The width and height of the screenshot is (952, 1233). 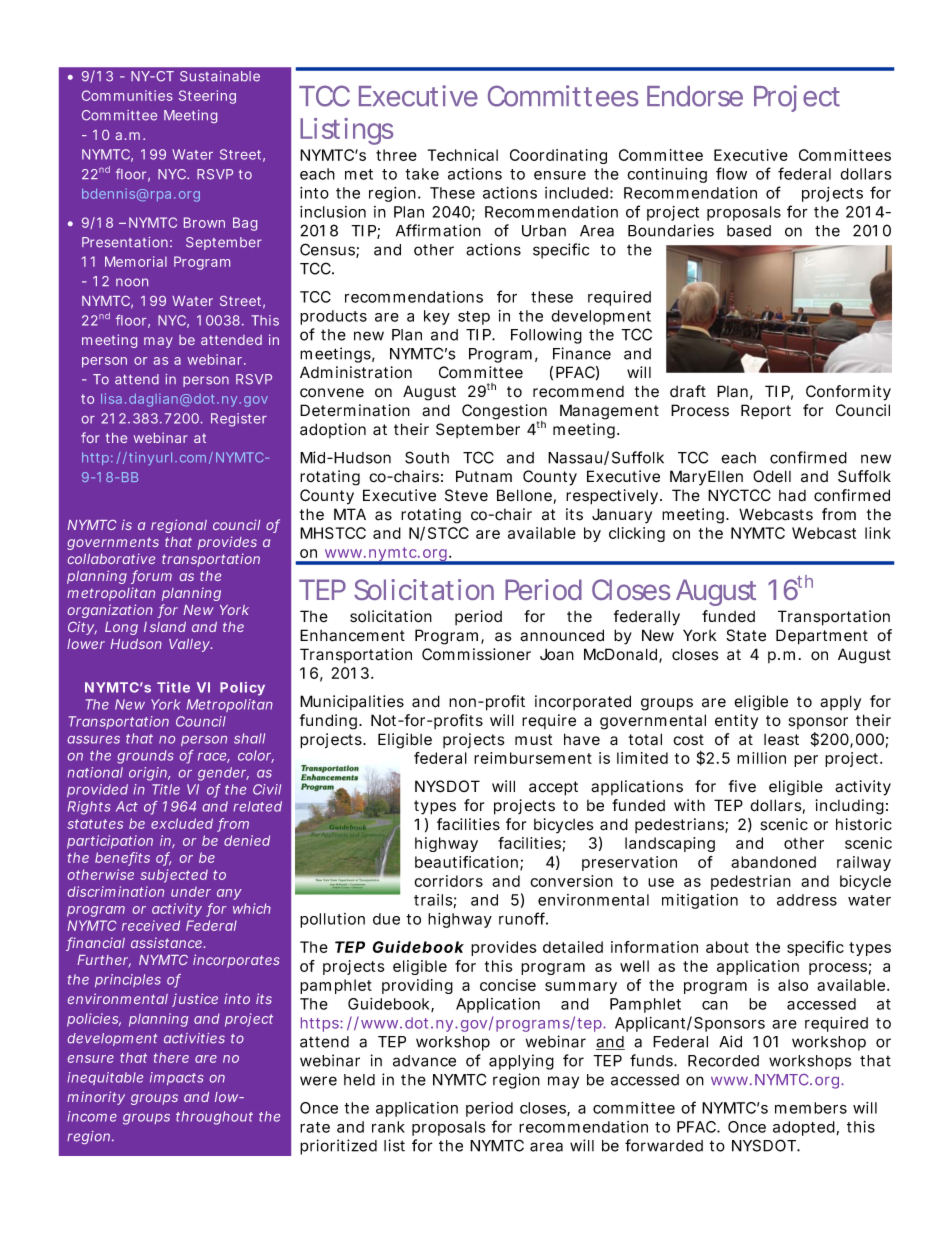 What do you see at coordinates (463, 155) in the screenshot?
I see `Technical` at bounding box center [463, 155].
